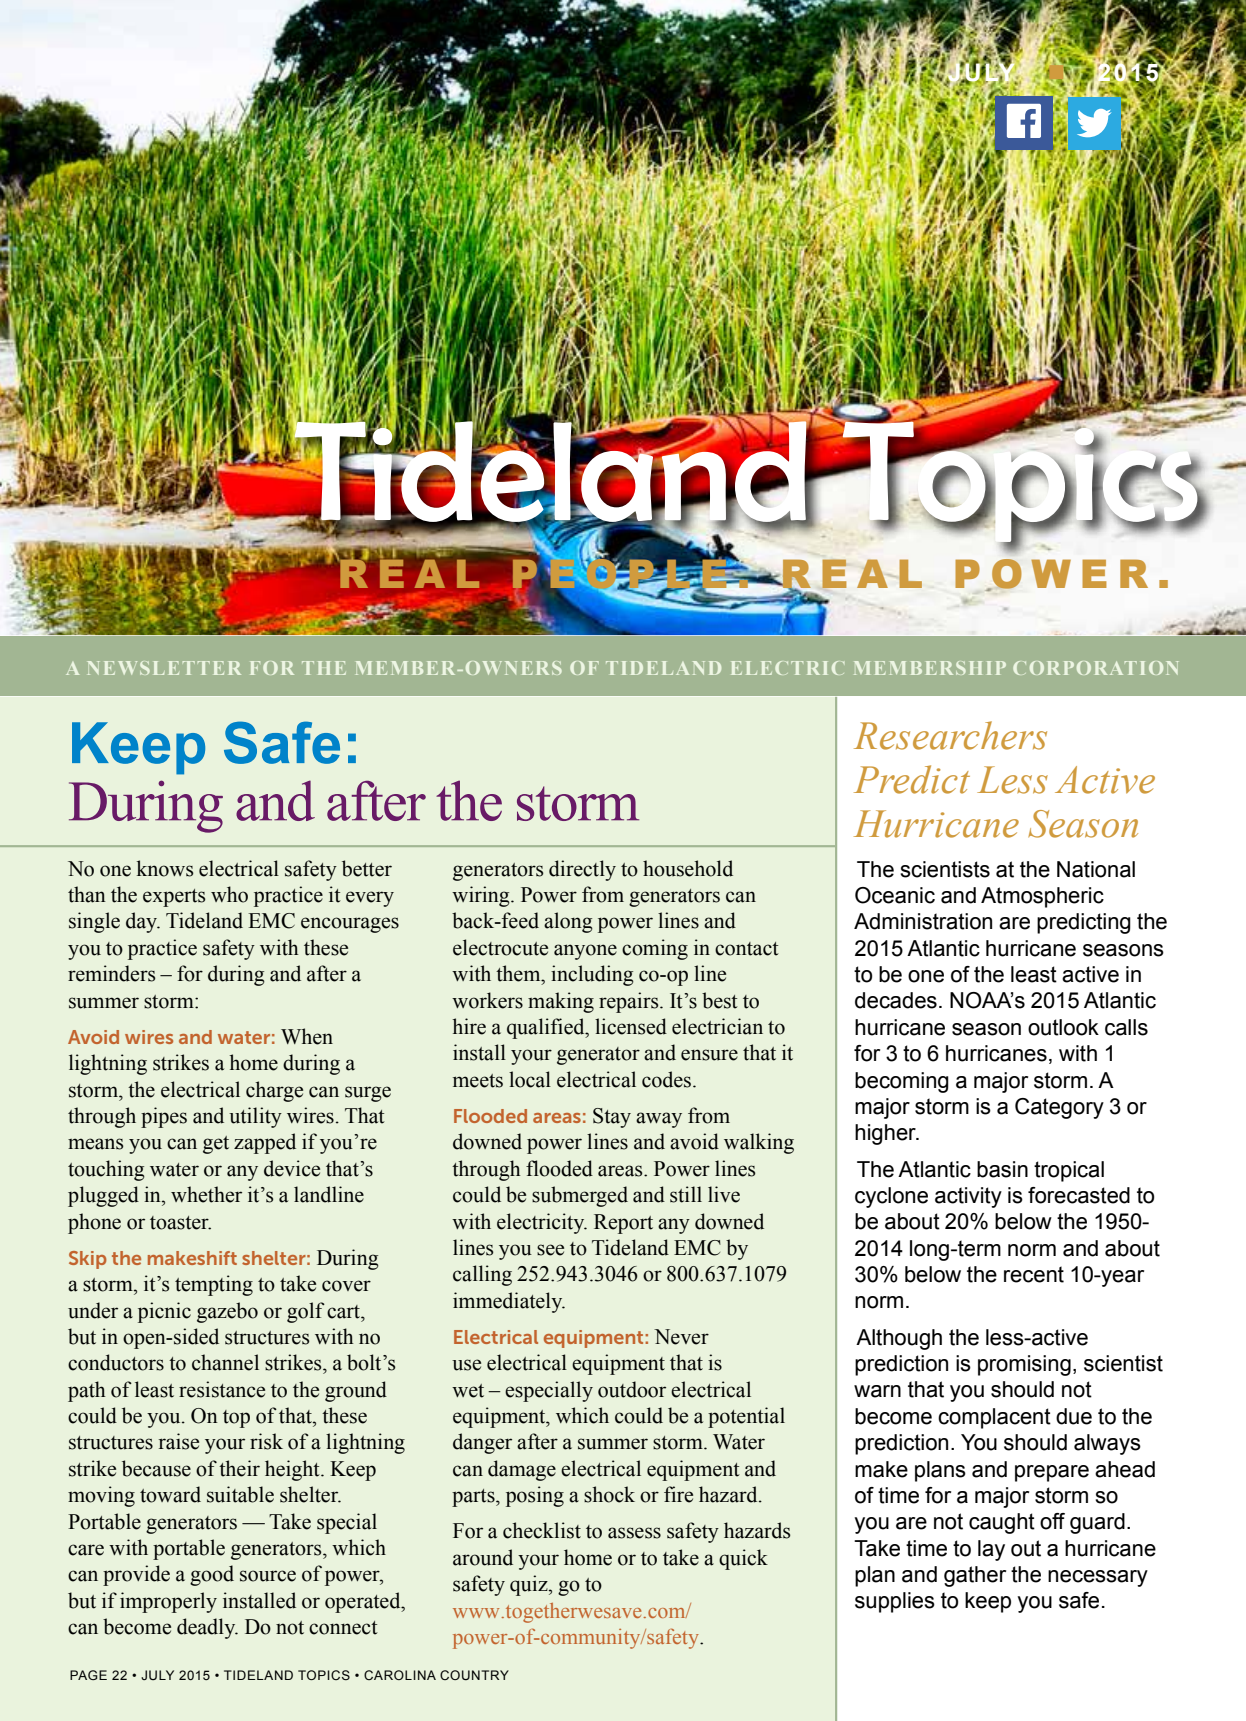 This screenshot has width=1246, height=1721. Describe the element at coordinates (1002, 1169) in the screenshot. I see `basin` at that location.
